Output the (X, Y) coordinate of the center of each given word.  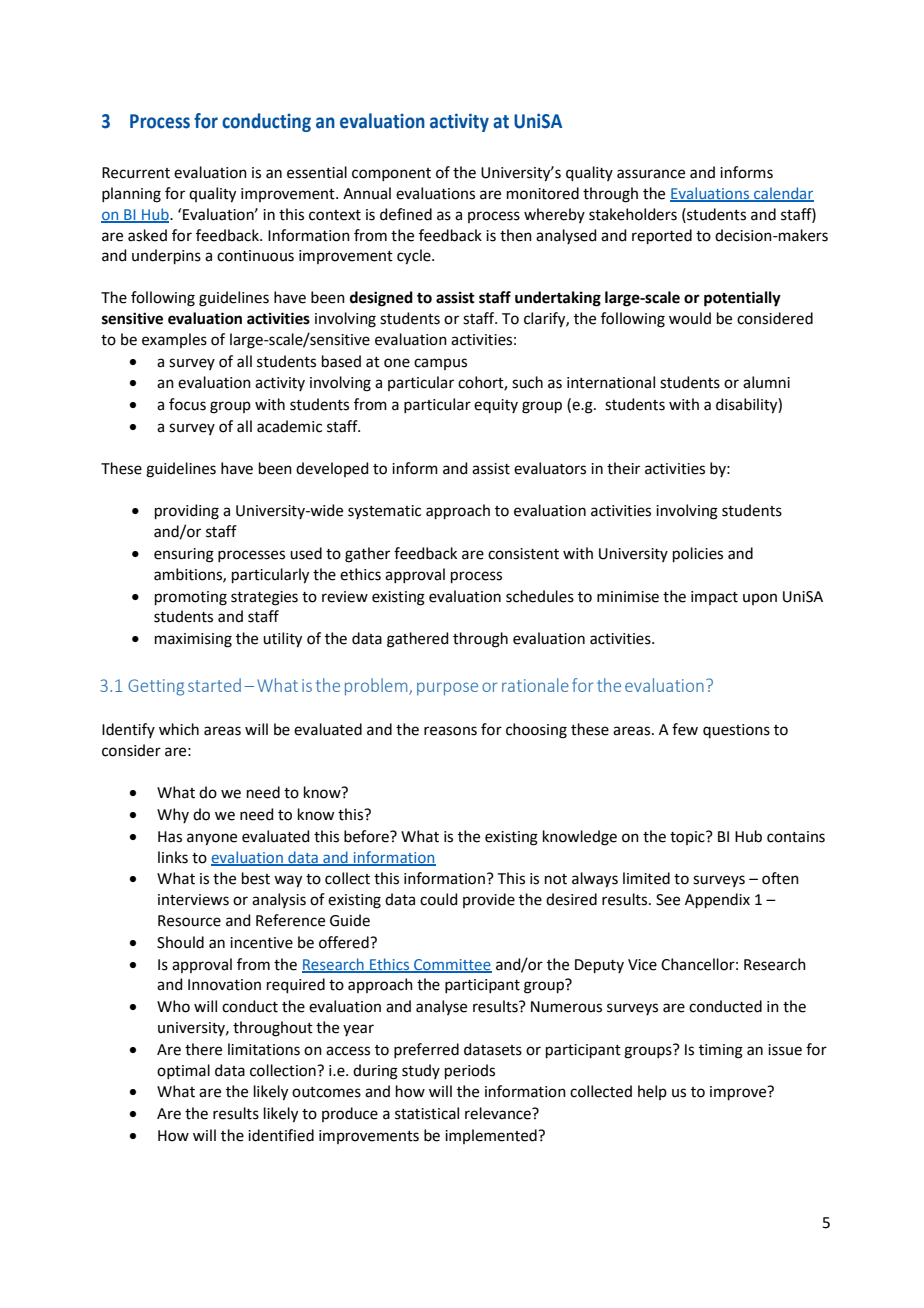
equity (496, 406)
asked (147, 235)
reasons (450, 731)
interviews (193, 900)
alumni (766, 382)
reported (662, 236)
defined (406, 214)
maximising (193, 640)
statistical (427, 1113)
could (439, 899)
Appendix (717, 900)
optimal (183, 1071)
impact (714, 598)
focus (187, 404)
